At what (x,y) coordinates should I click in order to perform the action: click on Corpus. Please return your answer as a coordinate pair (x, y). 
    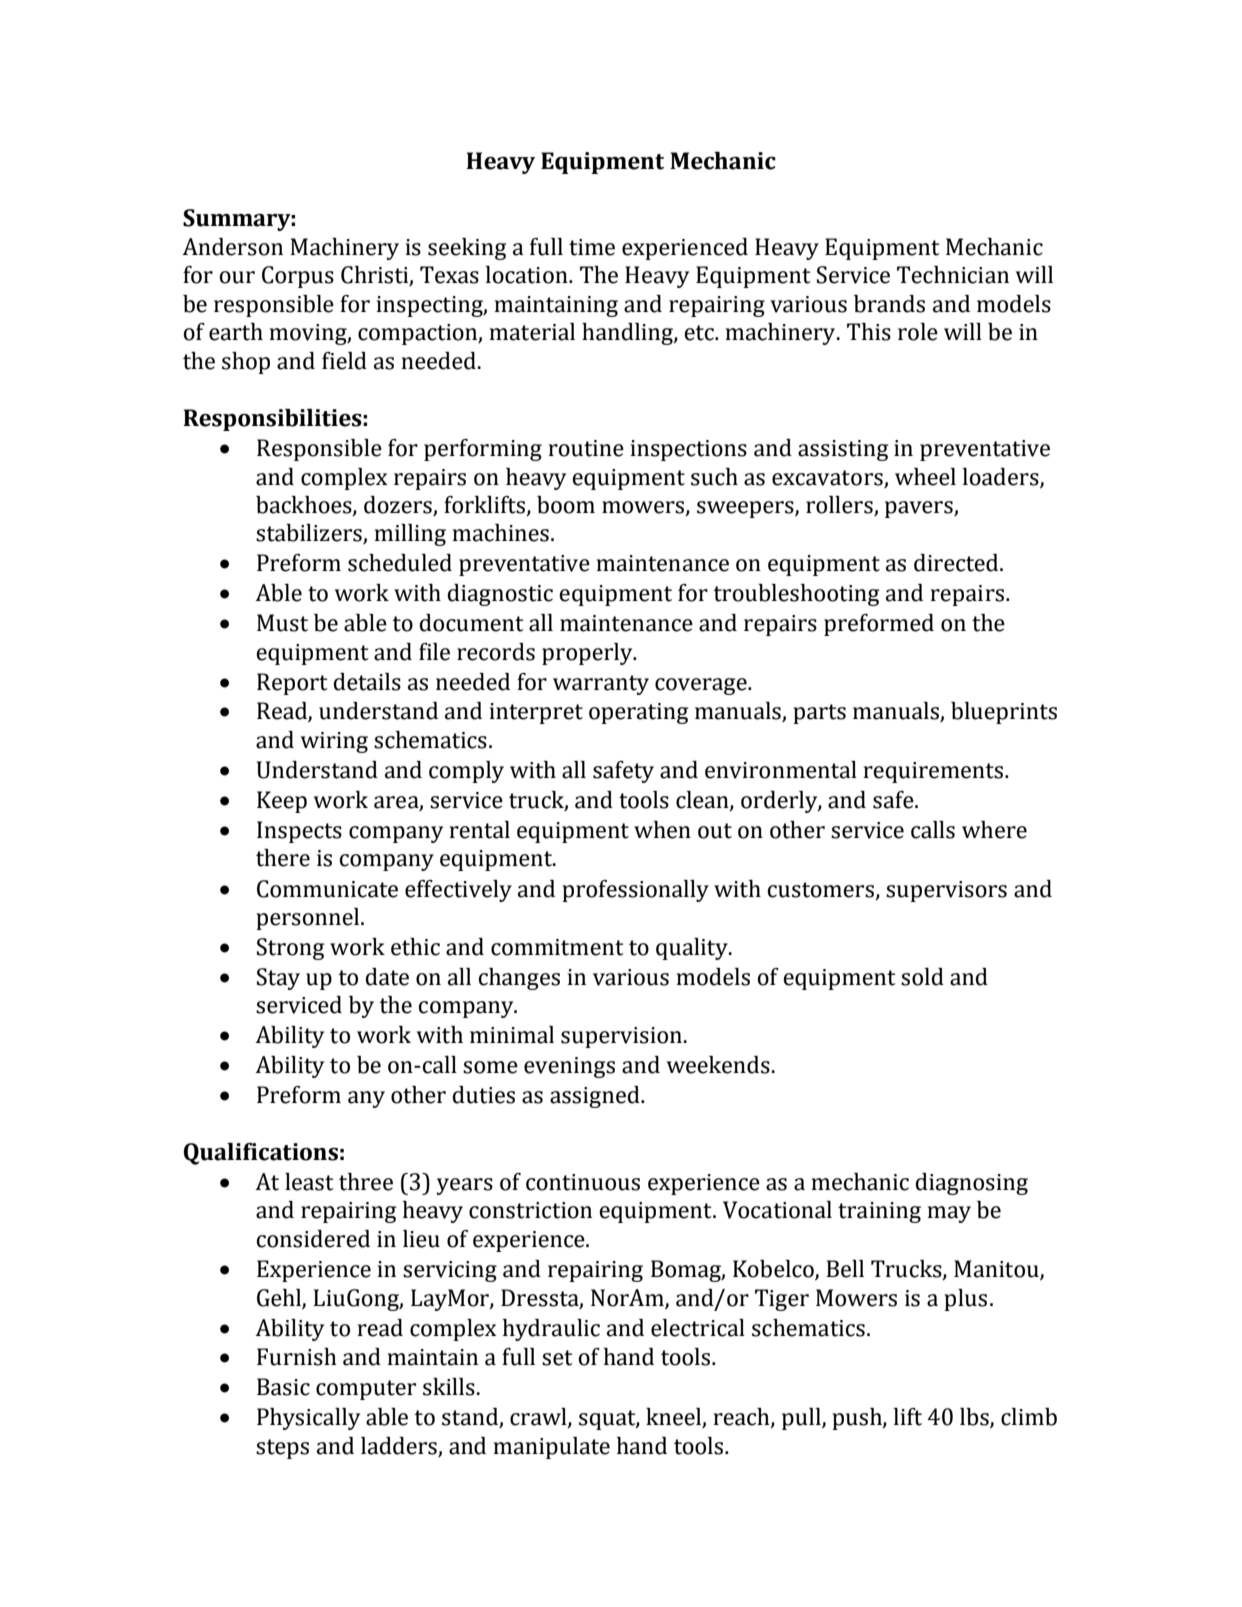
    Looking at the image, I should click on (298, 277).
